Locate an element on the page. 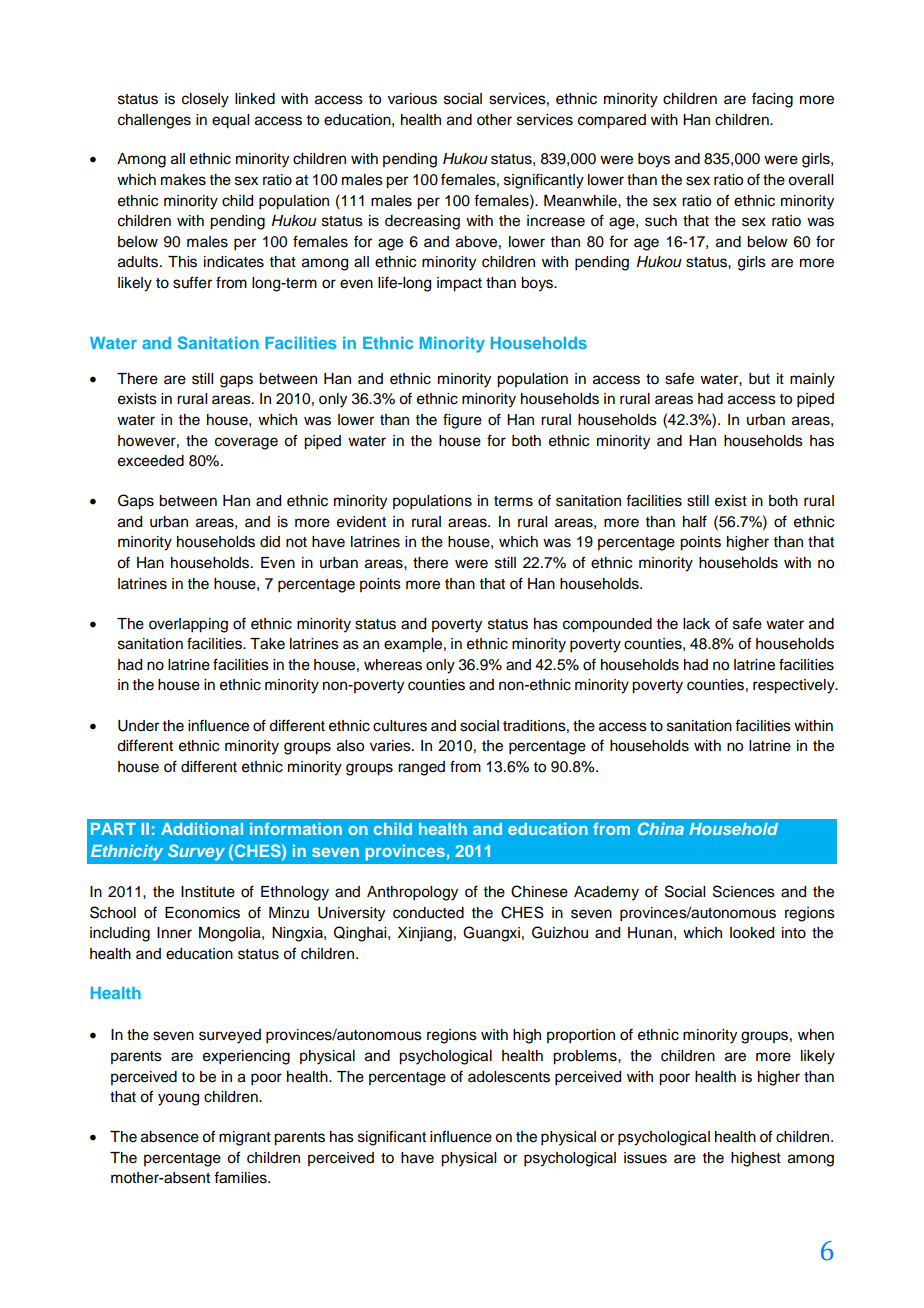  adolescents is located at coordinates (509, 1077).
